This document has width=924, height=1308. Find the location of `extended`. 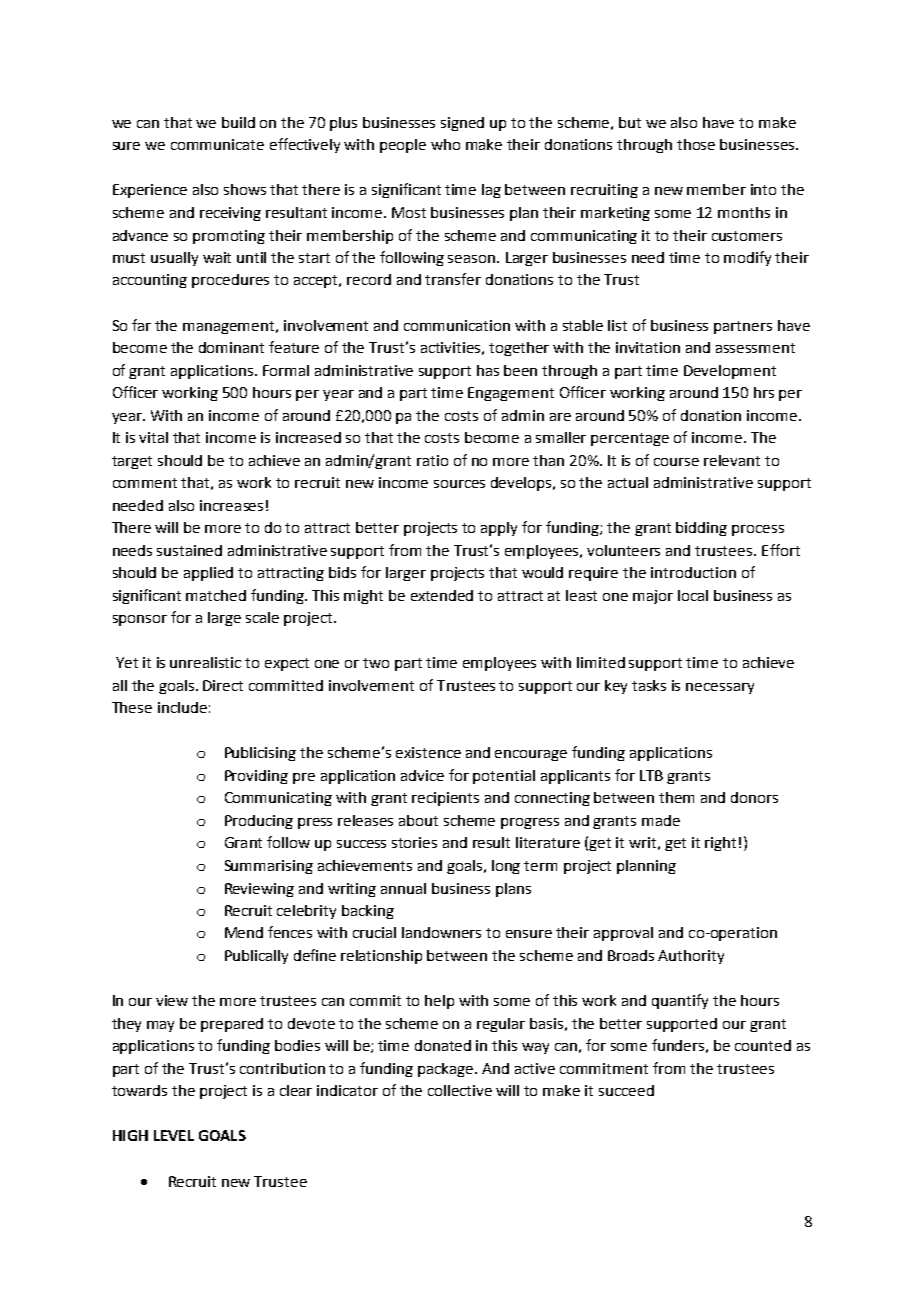

extended is located at coordinates (442, 595).
